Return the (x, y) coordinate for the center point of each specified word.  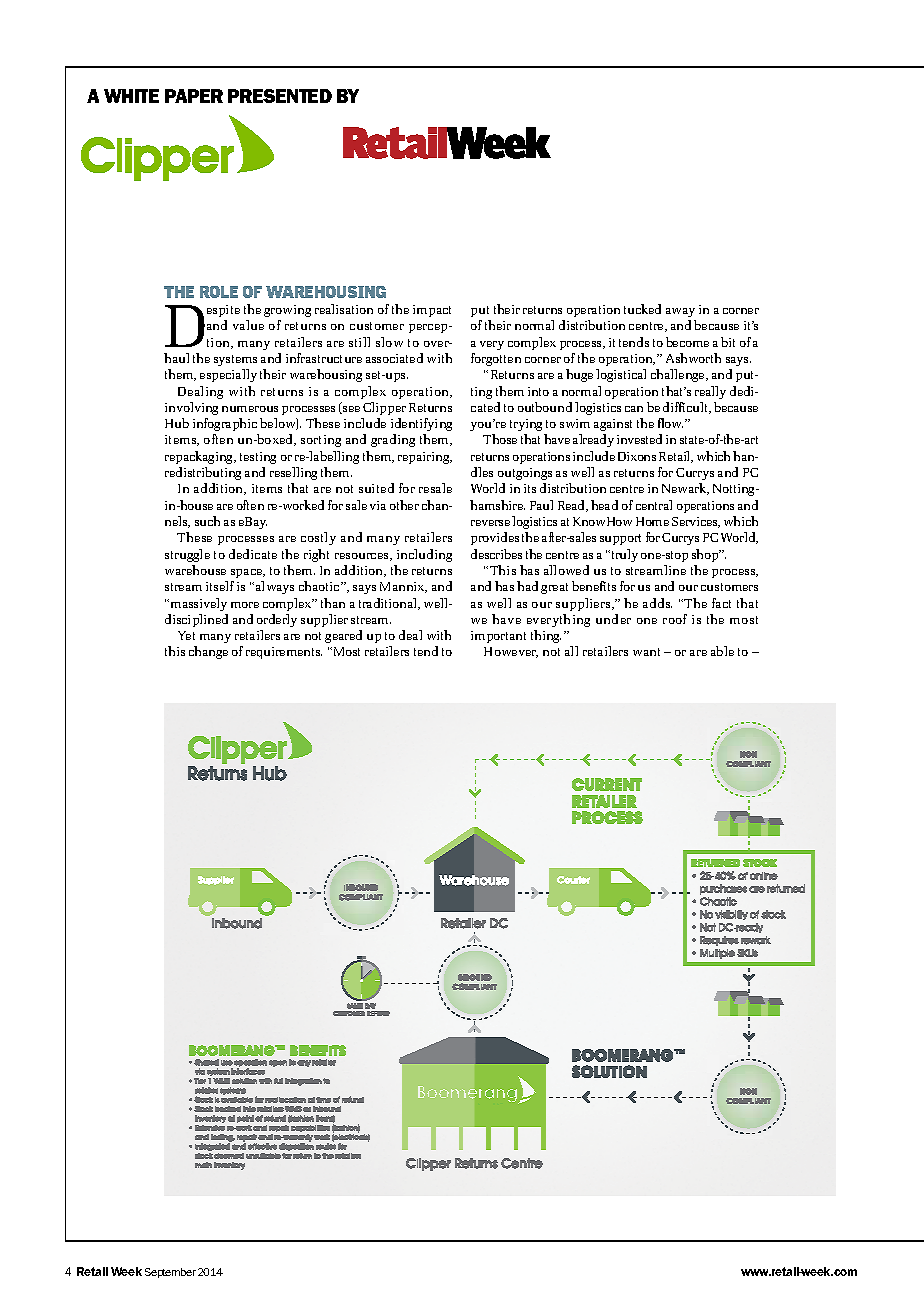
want (646, 652)
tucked (642, 309)
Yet (186, 635)
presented (280, 96)
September (170, 1273)
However (511, 652)
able (722, 651)
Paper (194, 96)
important (498, 637)
